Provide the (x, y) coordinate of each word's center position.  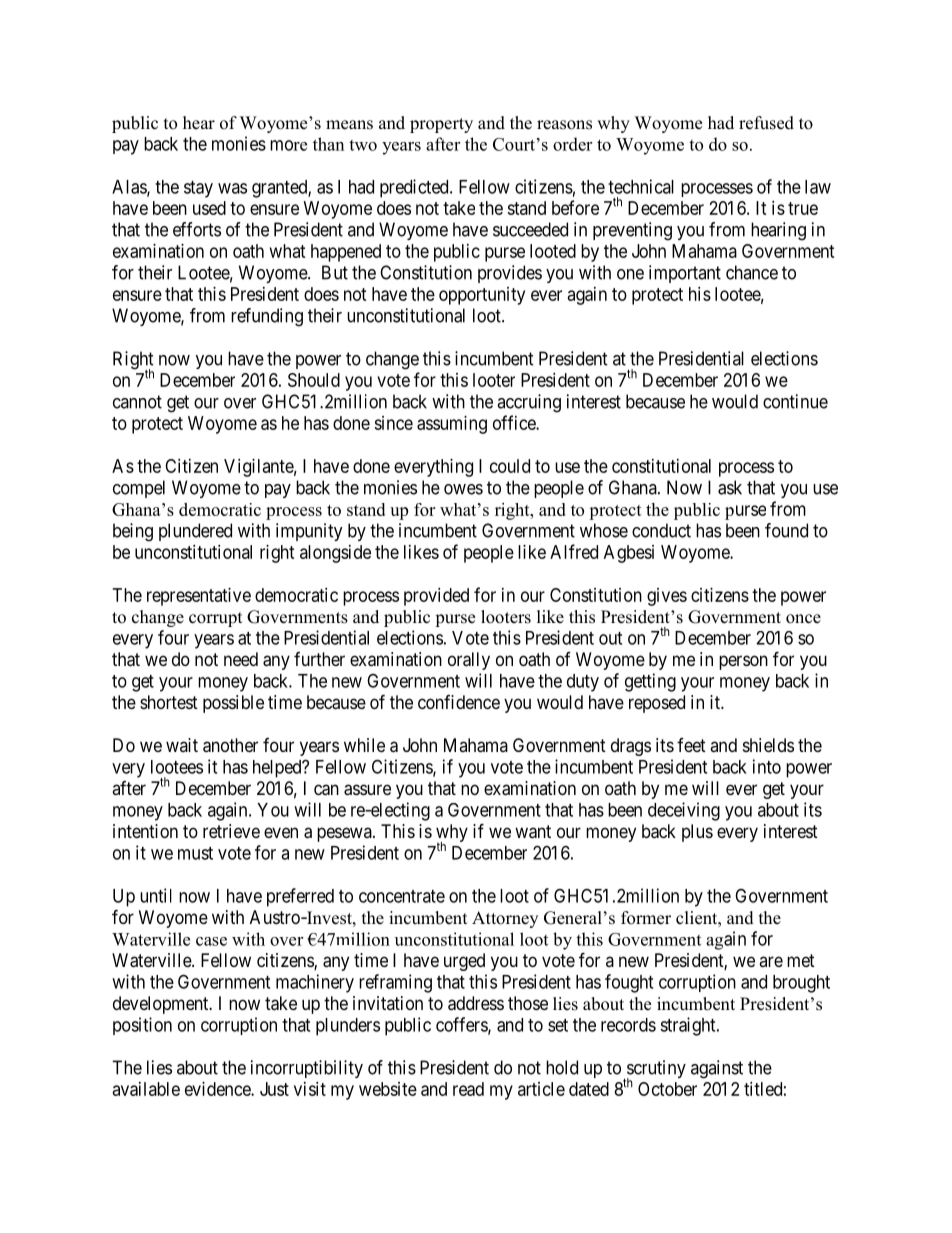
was (232, 188)
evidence (218, 1089)
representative (199, 597)
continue (795, 401)
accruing (529, 403)
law (818, 187)
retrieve (231, 831)
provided (436, 597)
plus (697, 833)
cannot (137, 402)
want (533, 832)
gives (667, 597)
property (441, 125)
